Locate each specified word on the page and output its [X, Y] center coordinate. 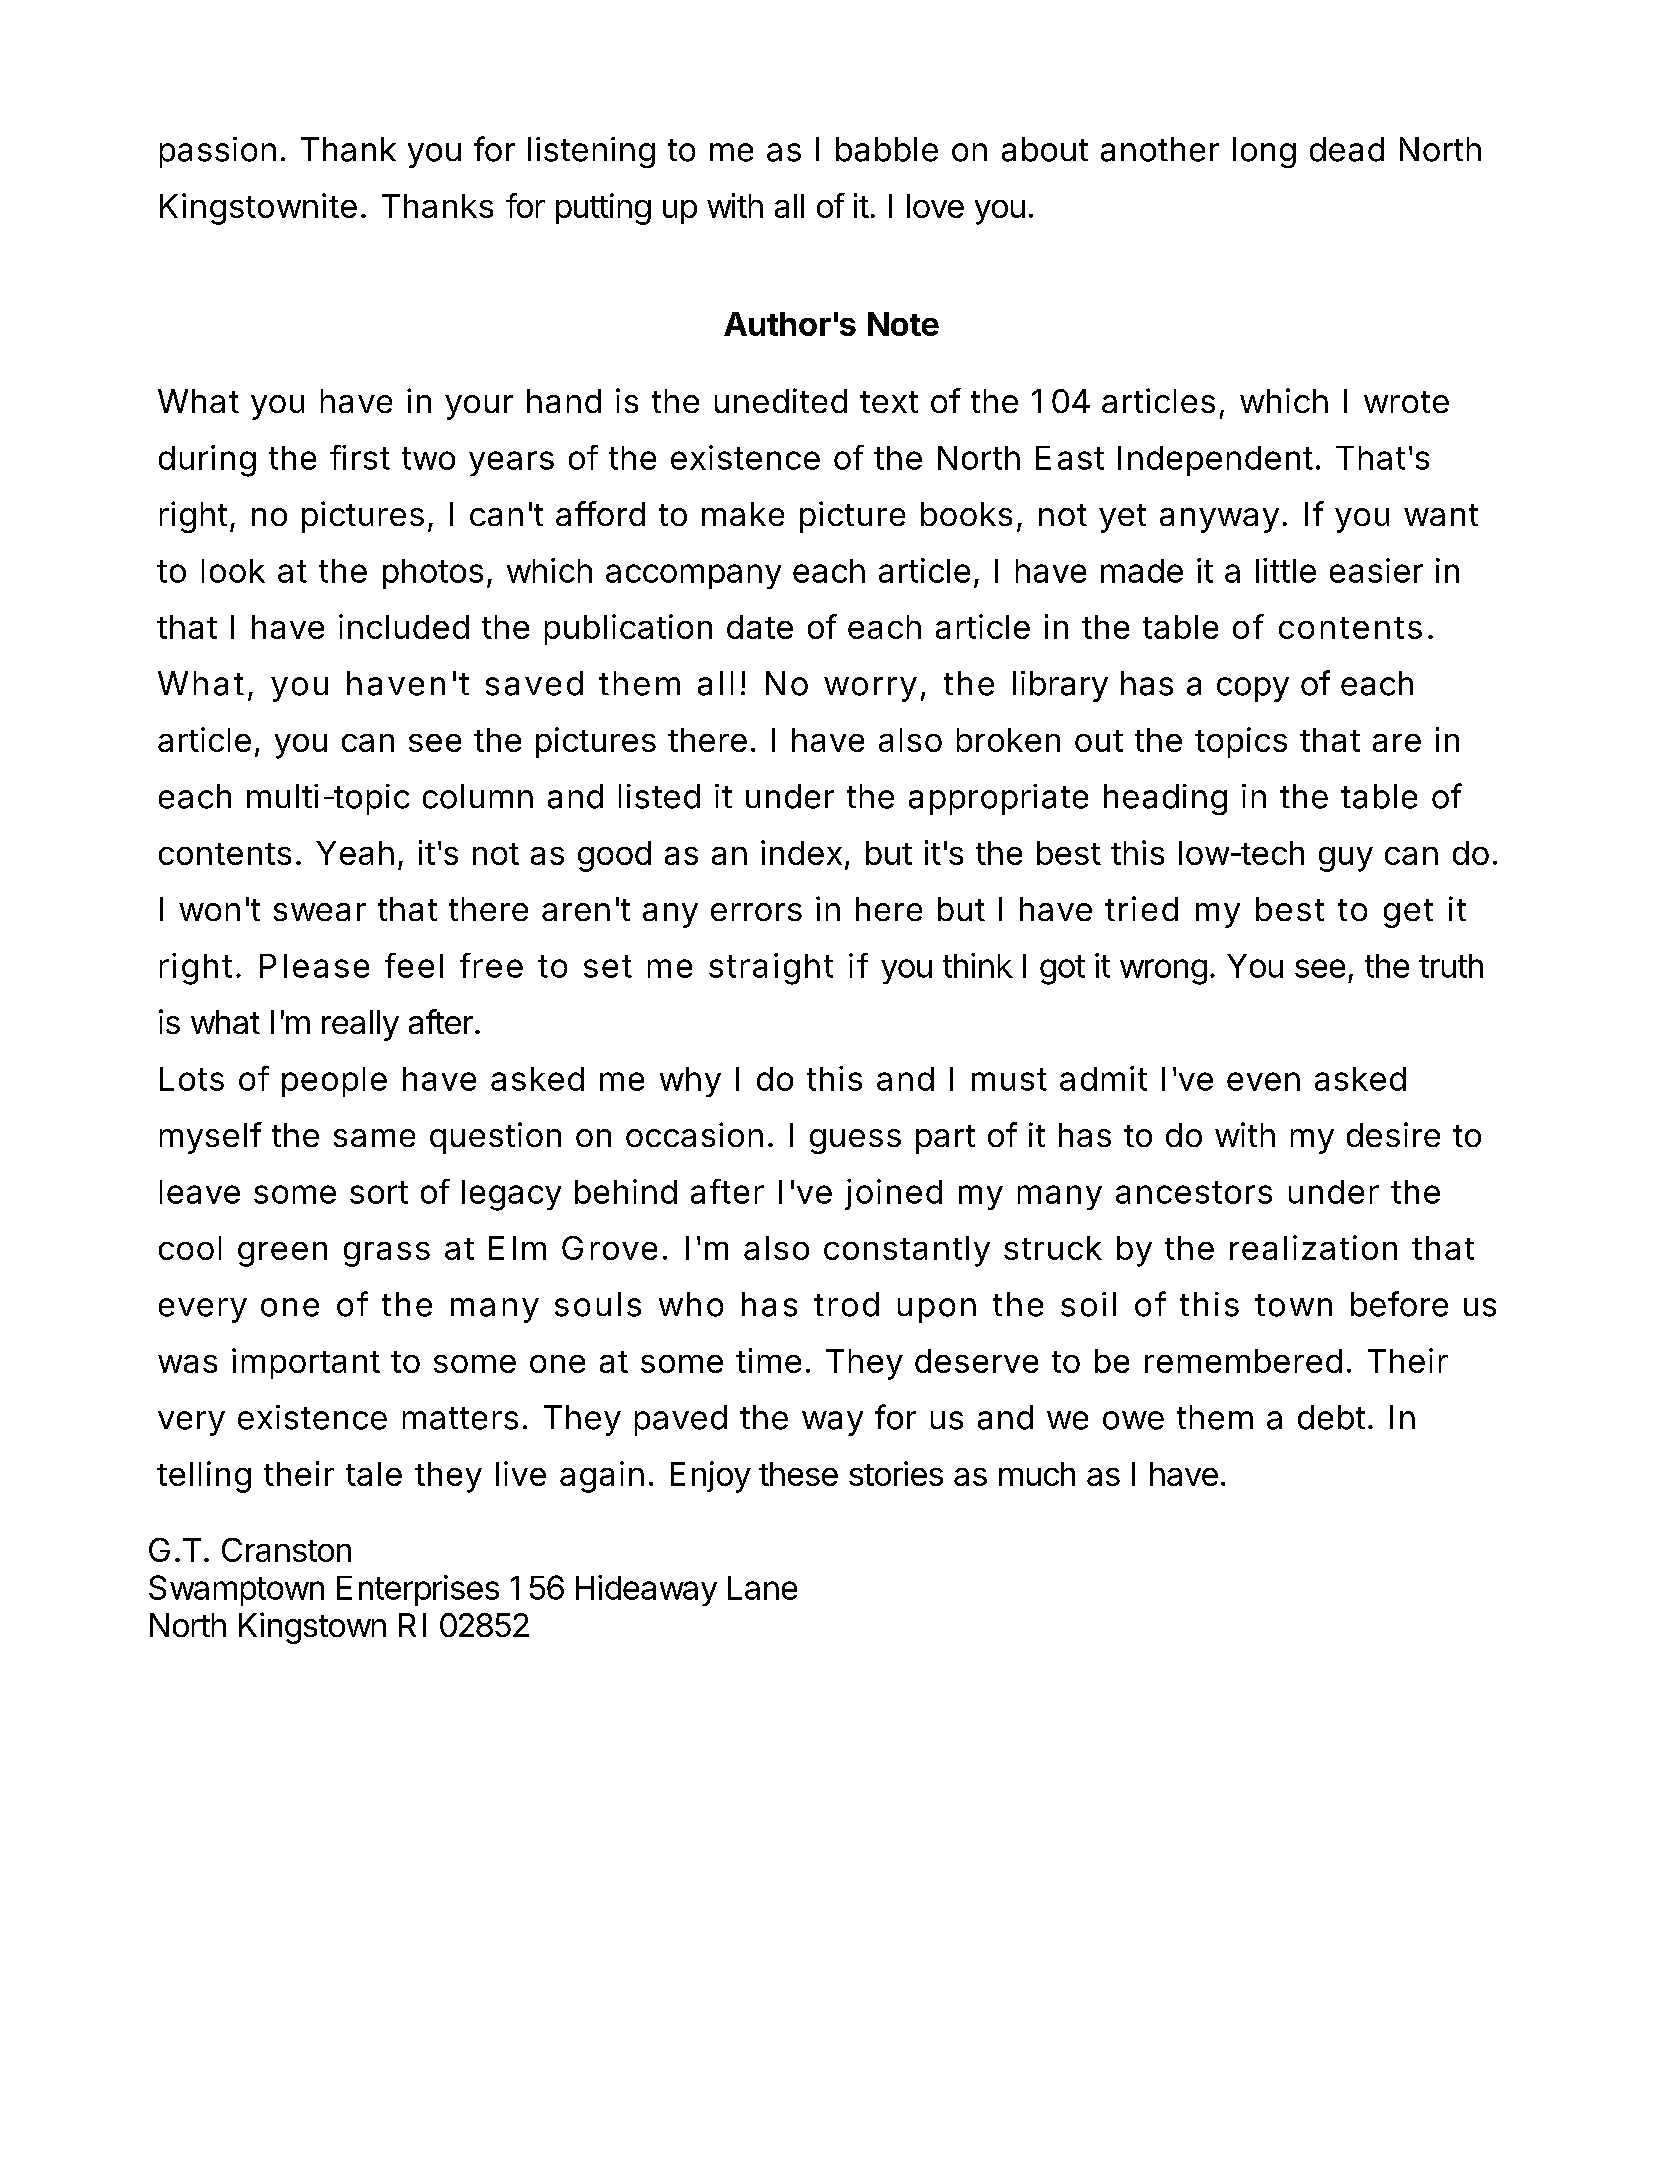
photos [433, 574]
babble [887, 149]
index [801, 852]
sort [379, 1192]
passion [218, 152]
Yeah [355, 853]
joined [893, 1194]
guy [1346, 859]
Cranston [286, 1550]
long [1264, 152]
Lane [762, 1588]
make [743, 514]
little [1286, 570]
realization [1313, 1247]
